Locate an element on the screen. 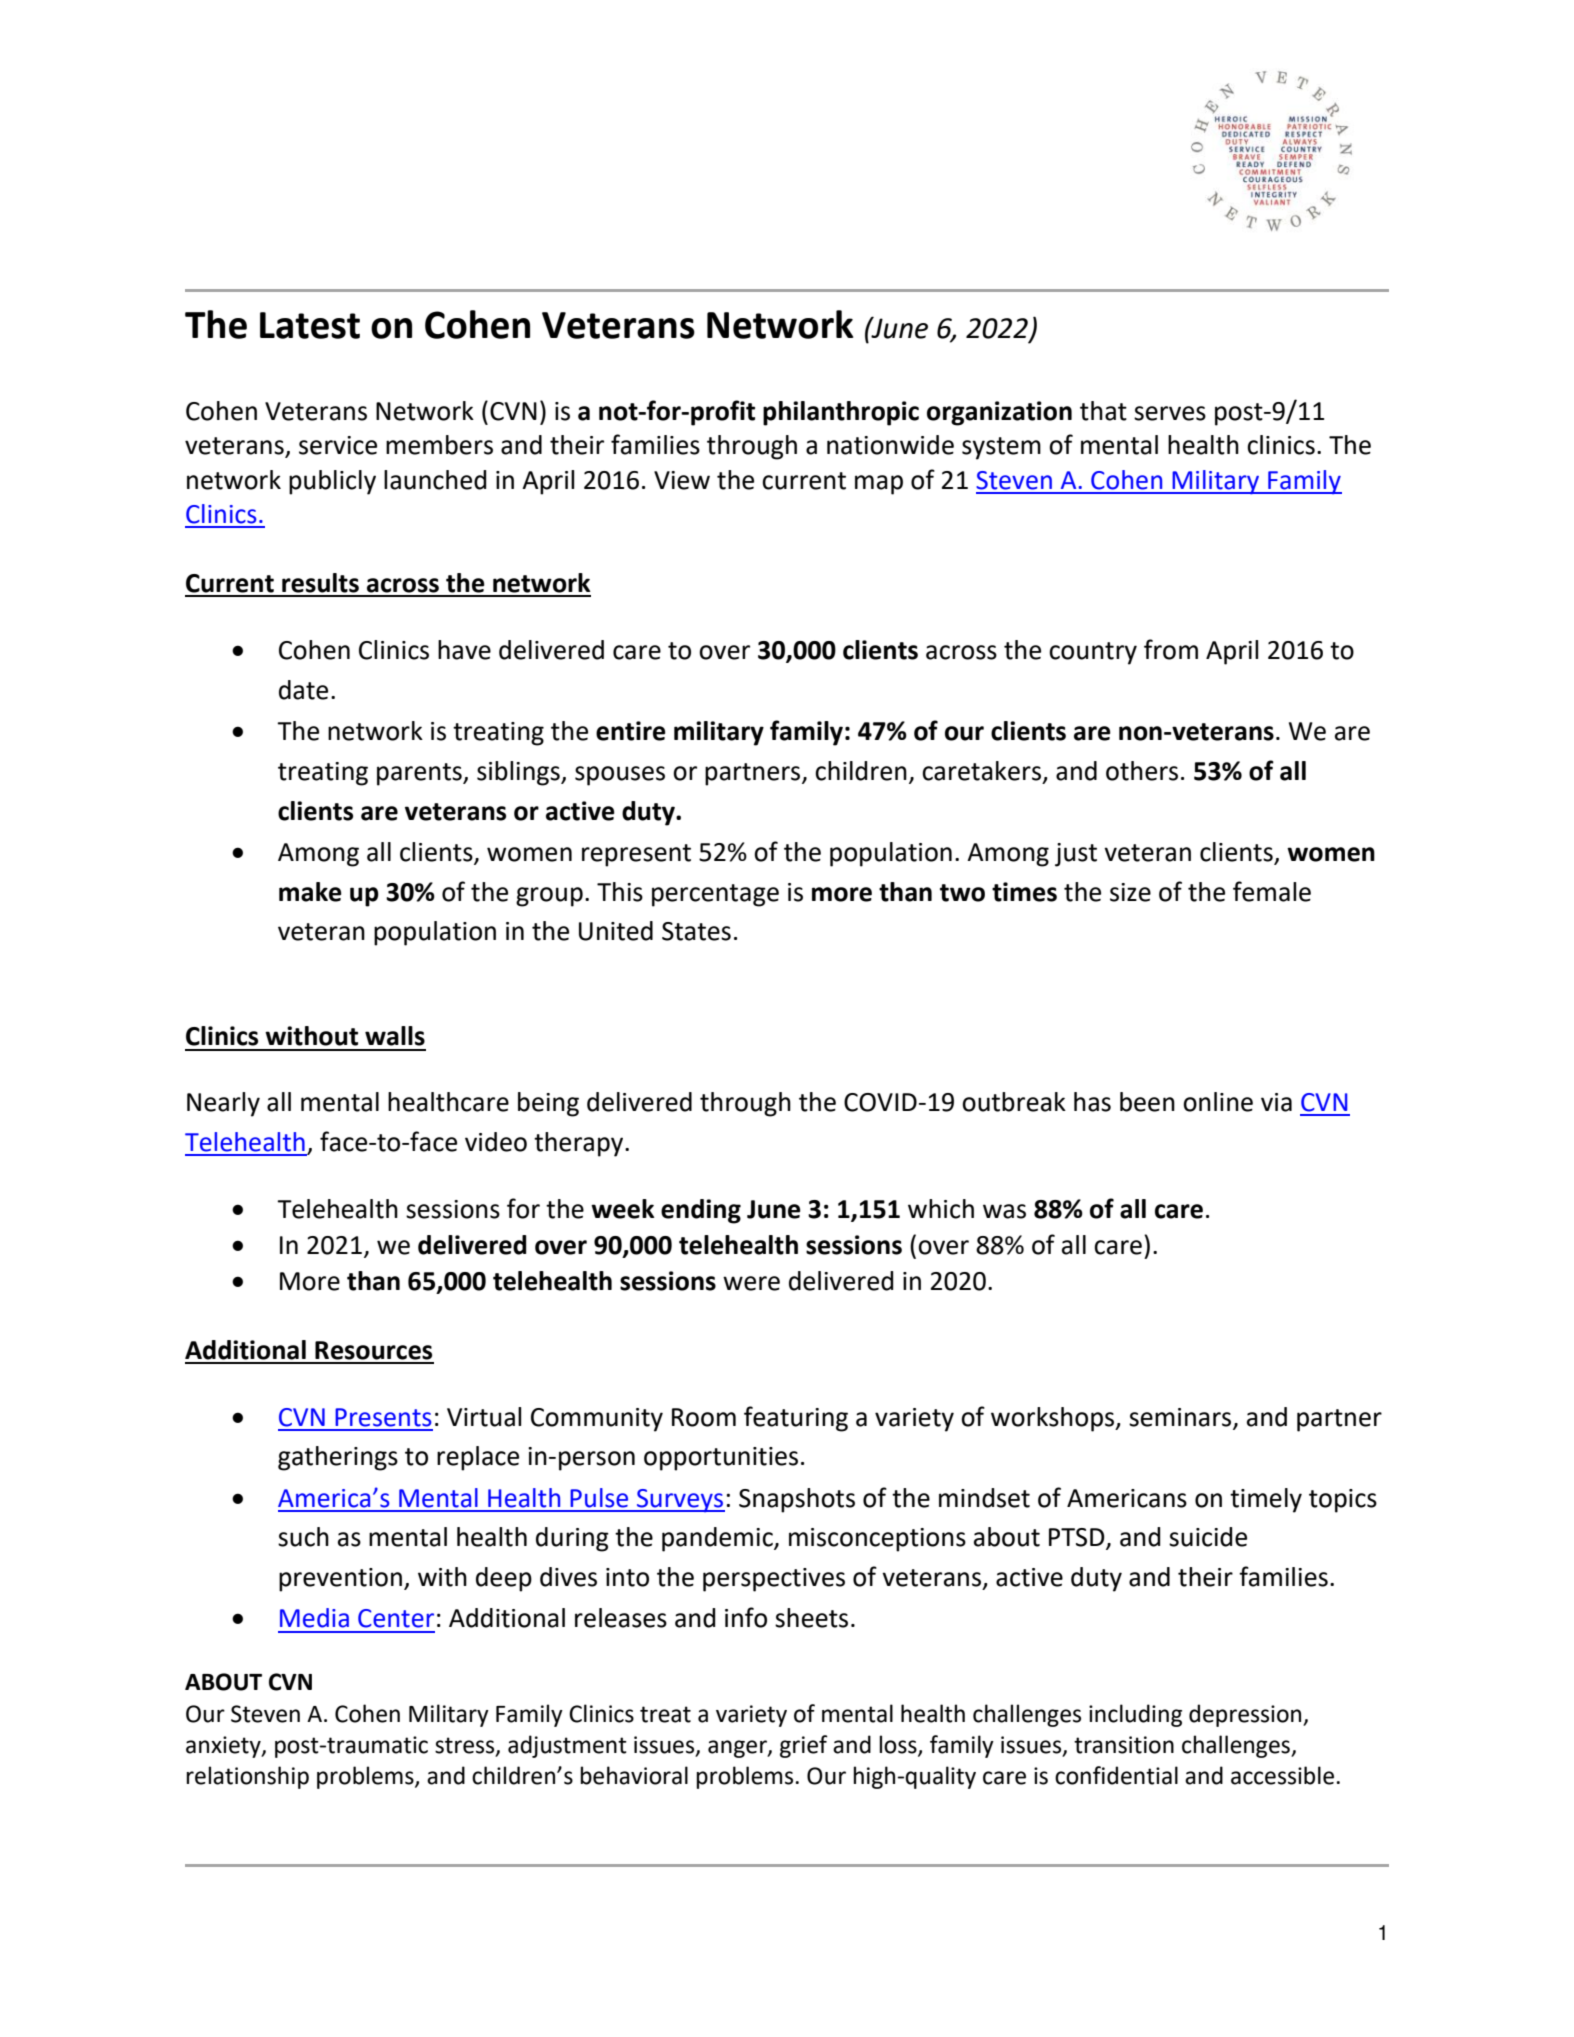 Image resolution: width=1574 pixels, height=2037 pixels. States is located at coordinates (696, 931).
